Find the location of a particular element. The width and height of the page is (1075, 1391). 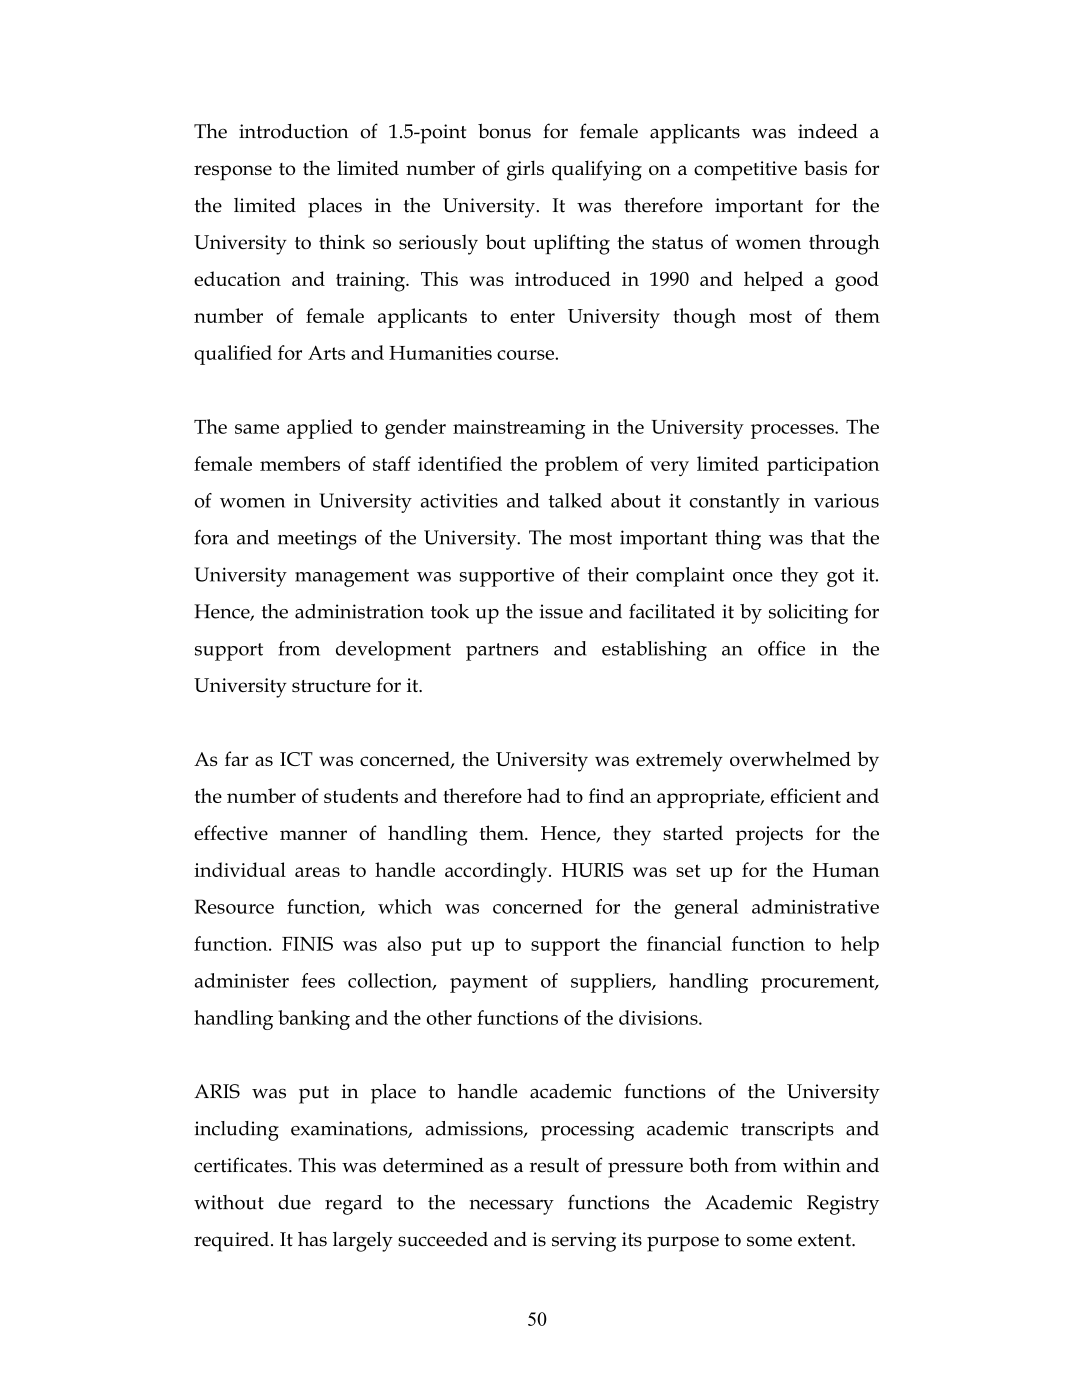

due is located at coordinates (294, 1202).
